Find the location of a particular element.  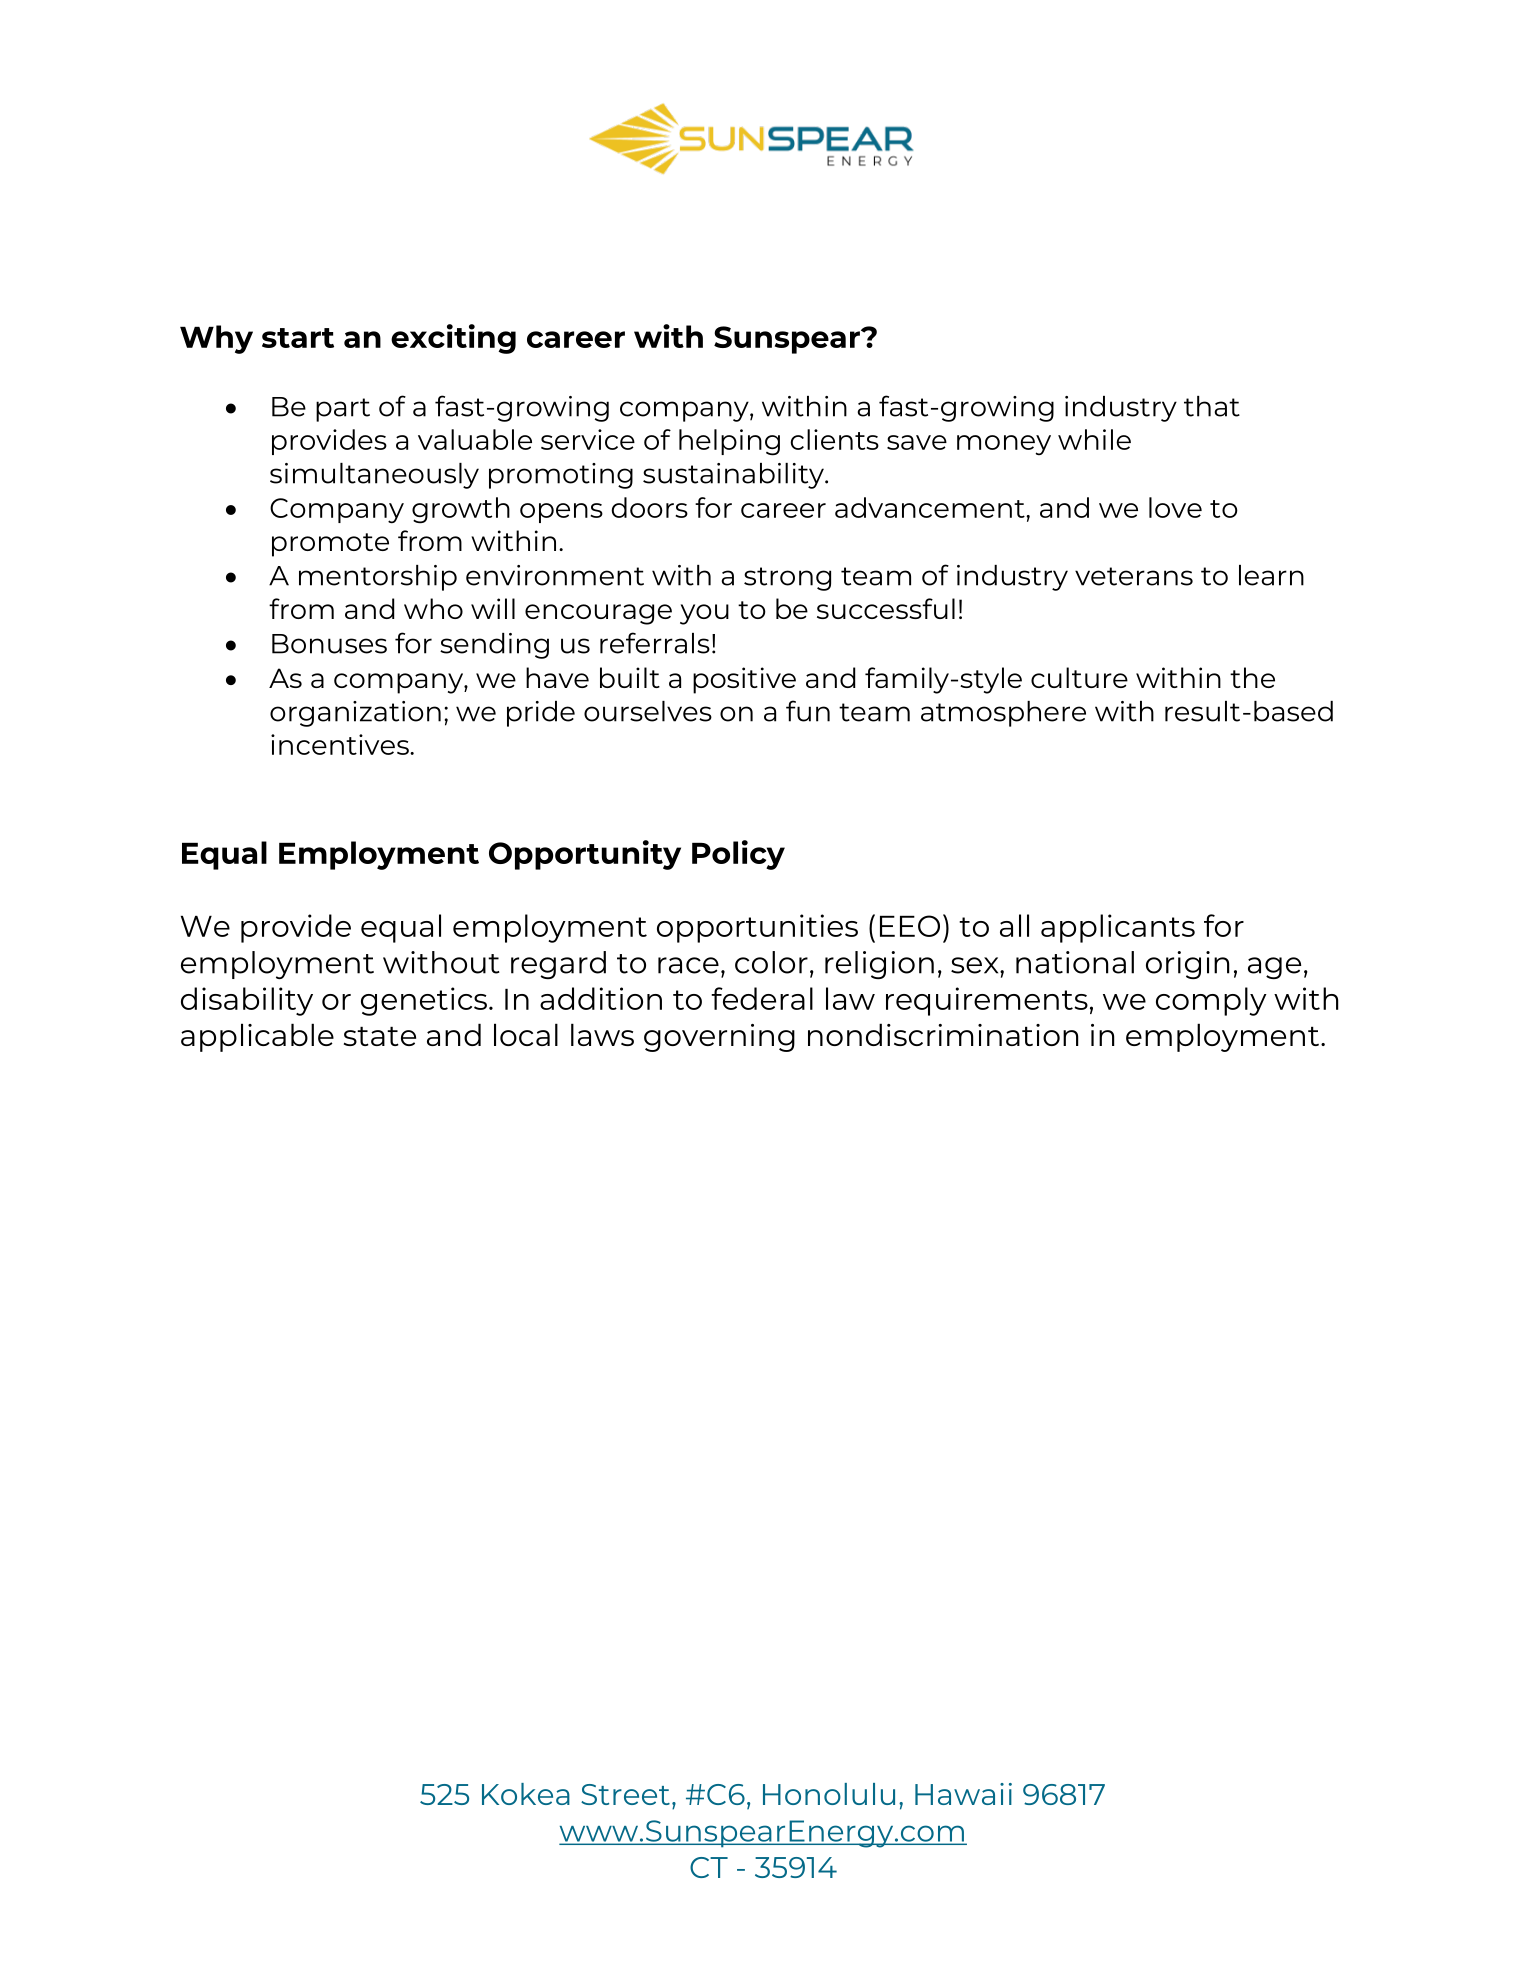

Honolulu is located at coordinates (829, 1794).
